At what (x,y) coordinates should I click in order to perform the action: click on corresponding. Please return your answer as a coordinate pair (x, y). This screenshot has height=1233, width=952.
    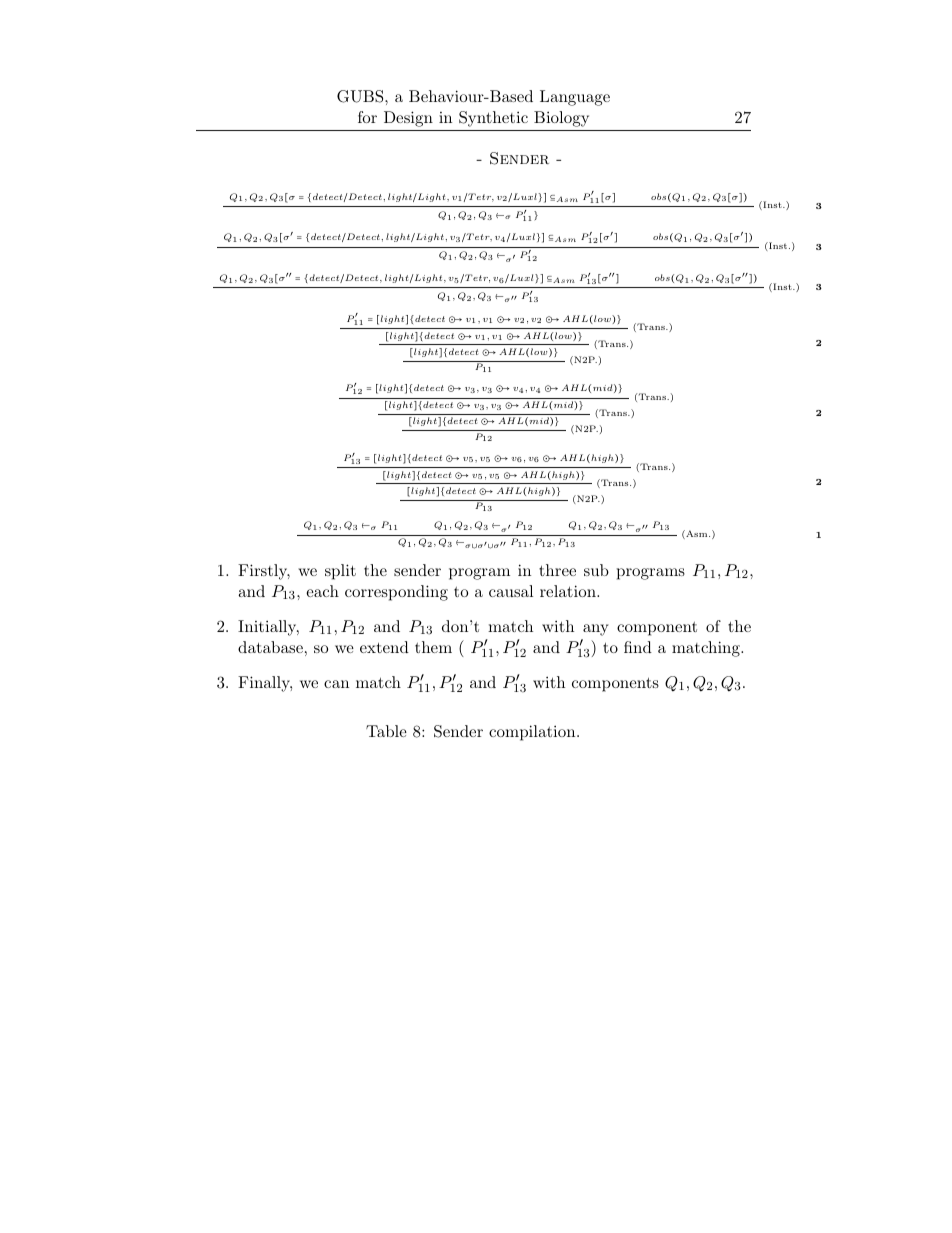
    Looking at the image, I should click on (396, 593).
